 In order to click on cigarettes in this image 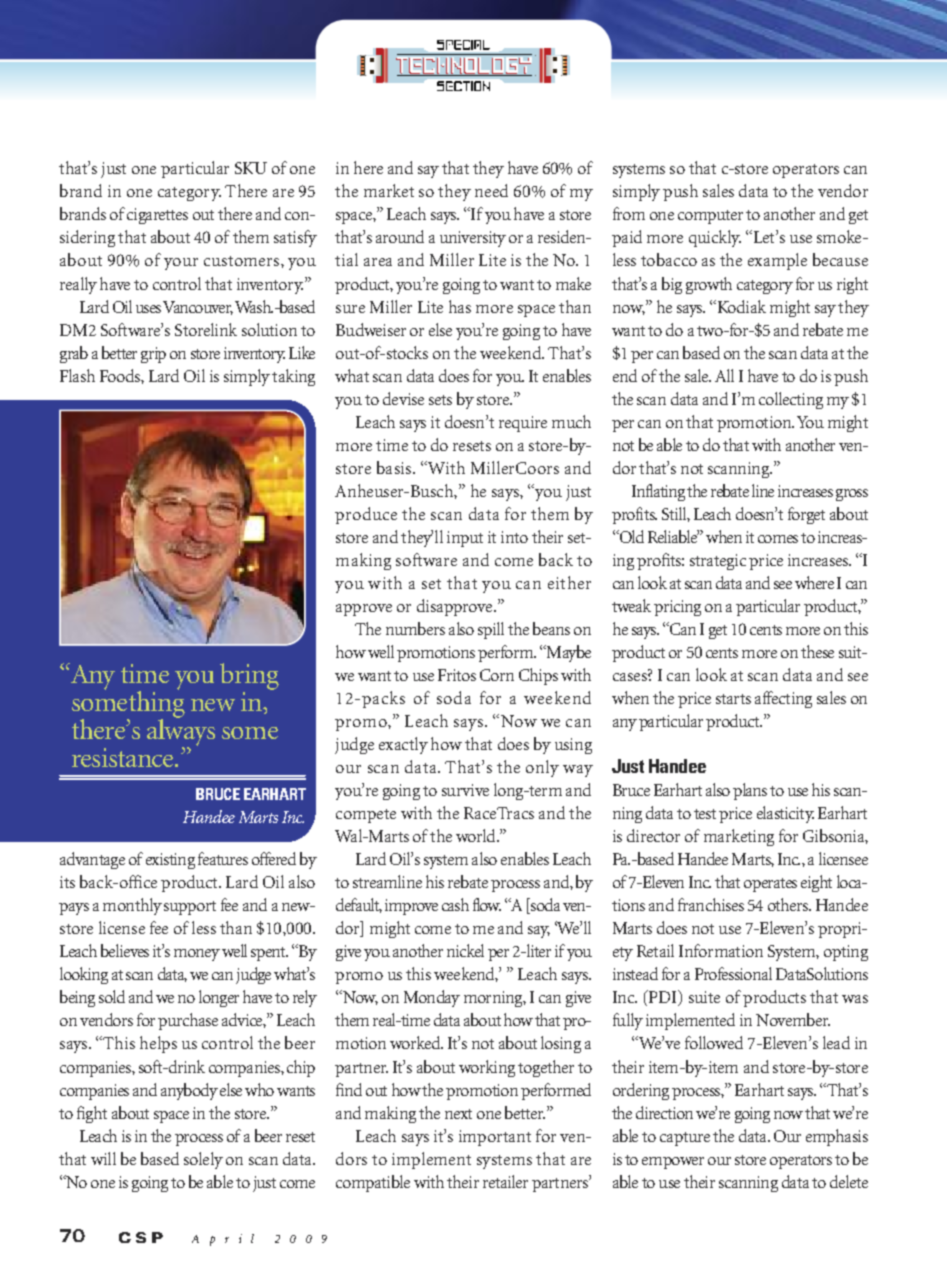, I will do `click(157, 216)`.
